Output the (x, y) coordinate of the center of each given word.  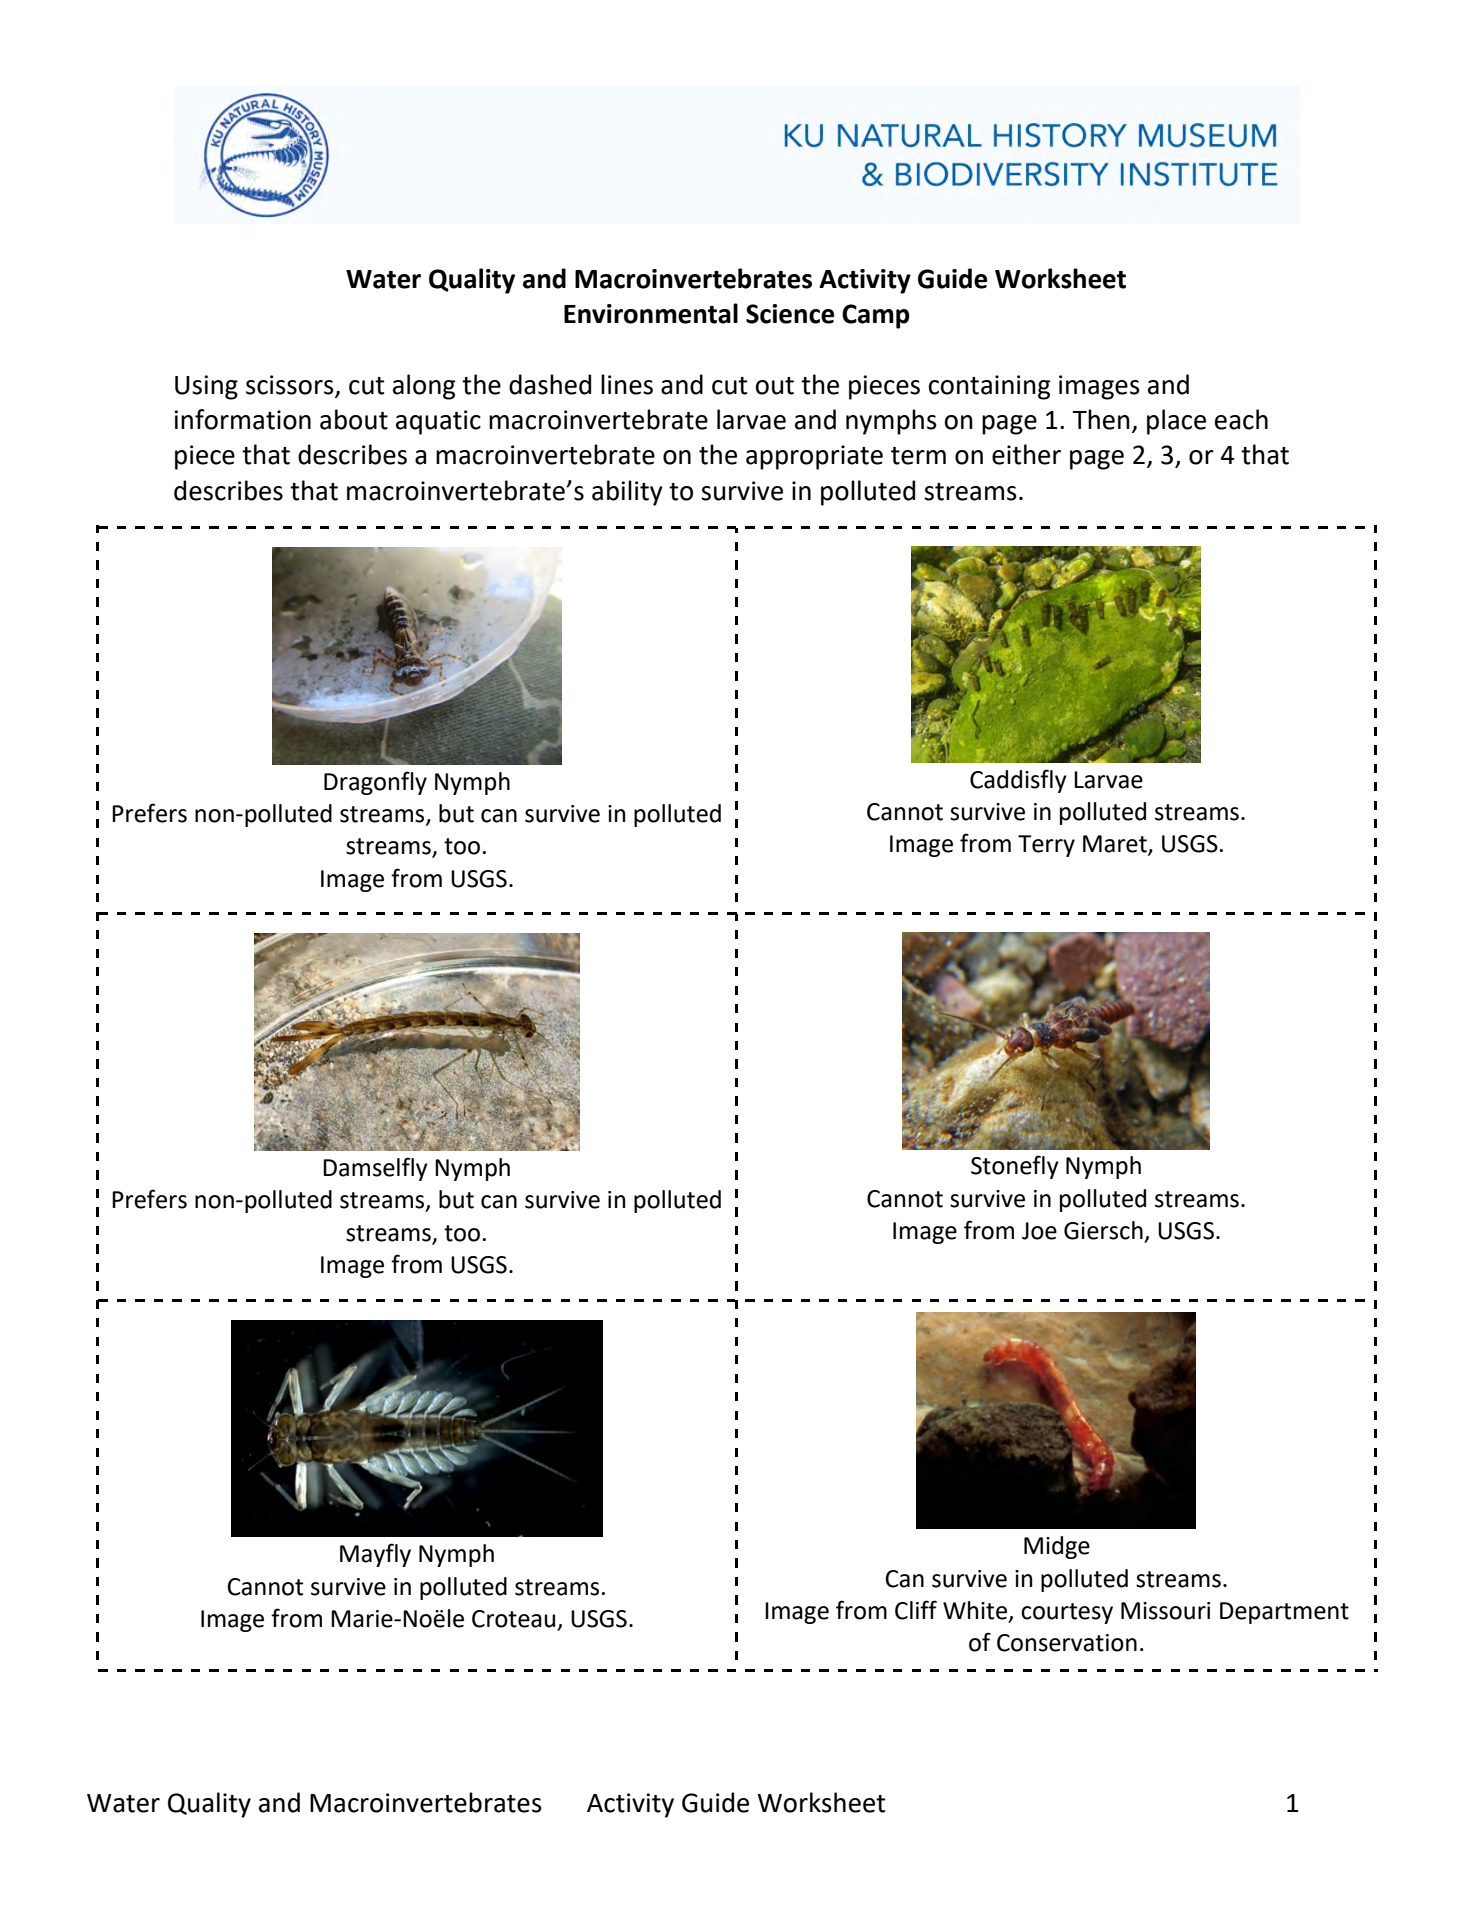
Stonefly (1015, 1167)
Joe (1039, 1231)
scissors (291, 386)
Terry (1046, 846)
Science (790, 314)
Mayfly (375, 1555)
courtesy (1067, 1613)
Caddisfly (1018, 781)
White (975, 1610)
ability (627, 493)
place (1176, 422)
